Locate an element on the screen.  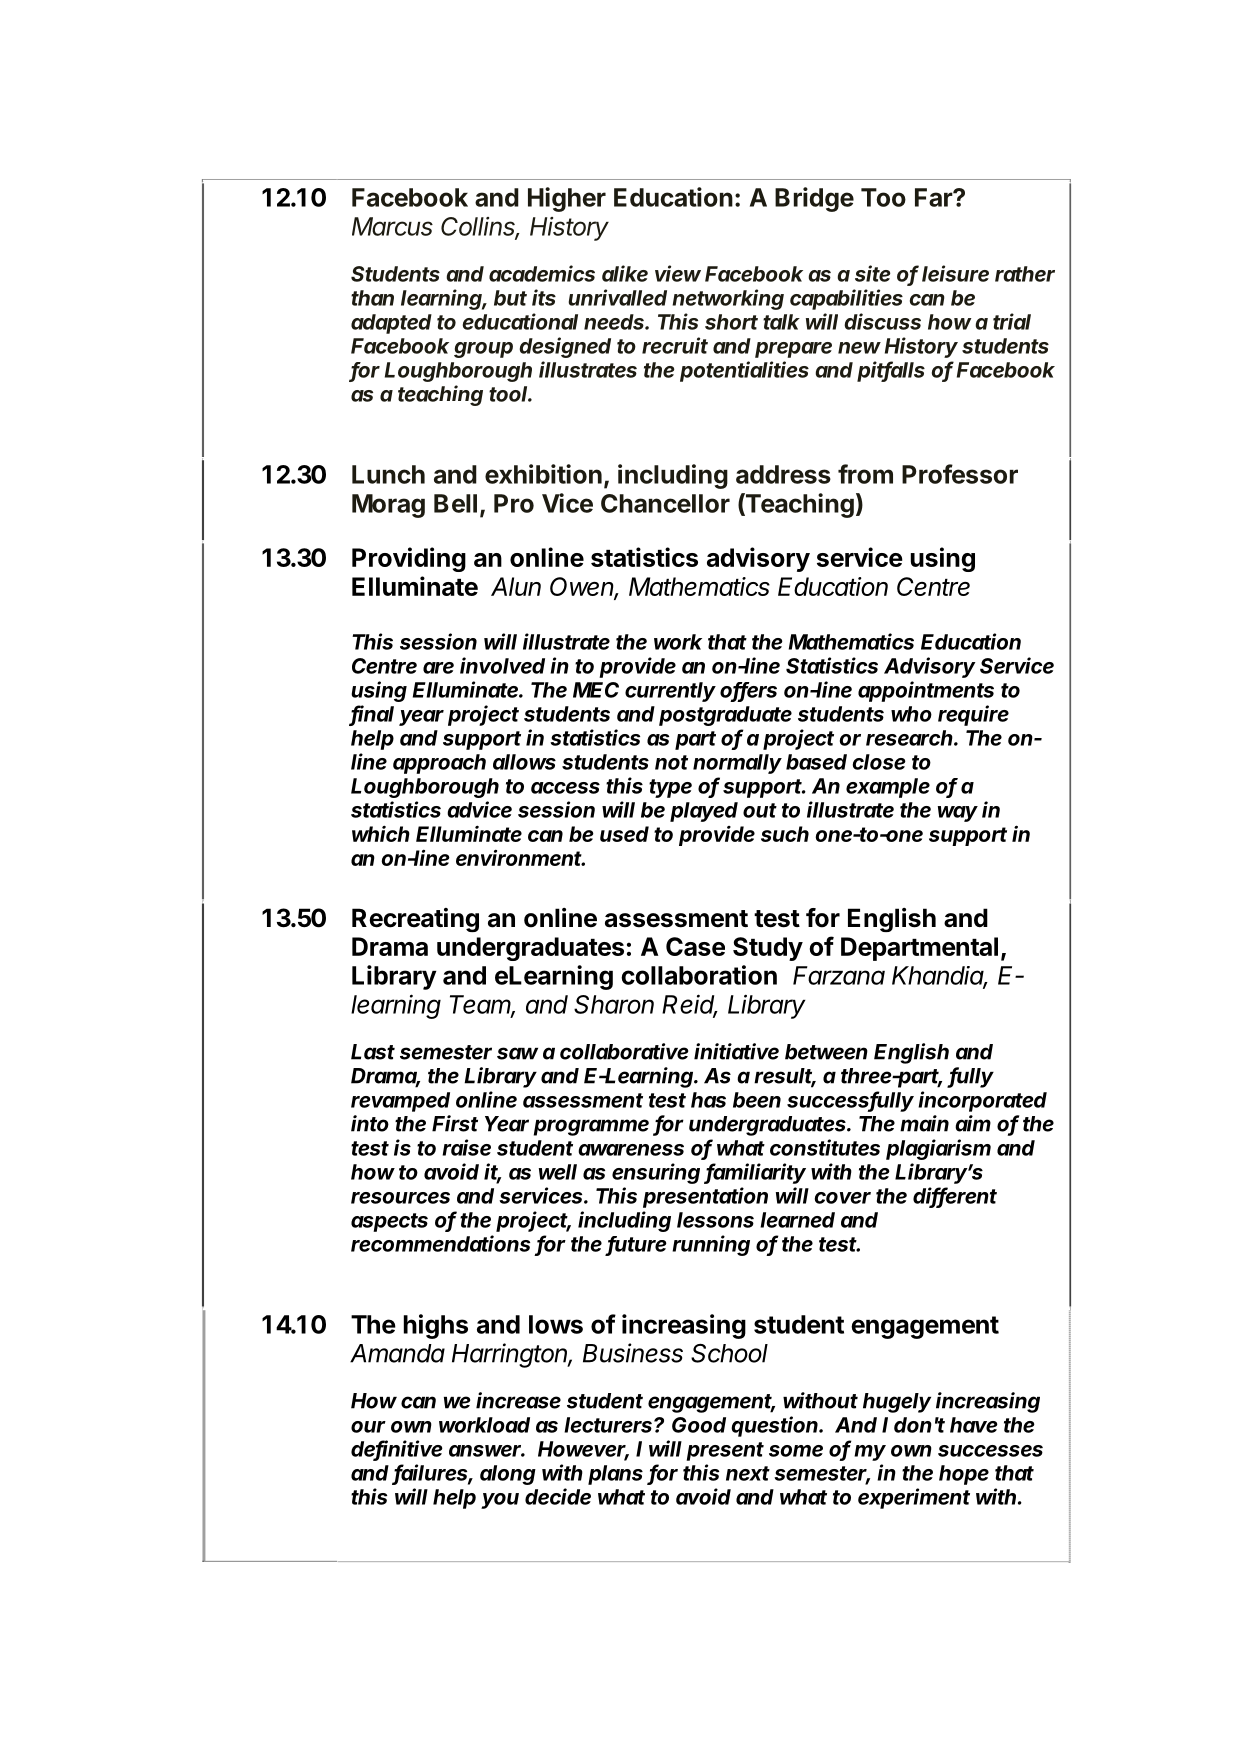
ensuring is located at coordinates (656, 1173).
